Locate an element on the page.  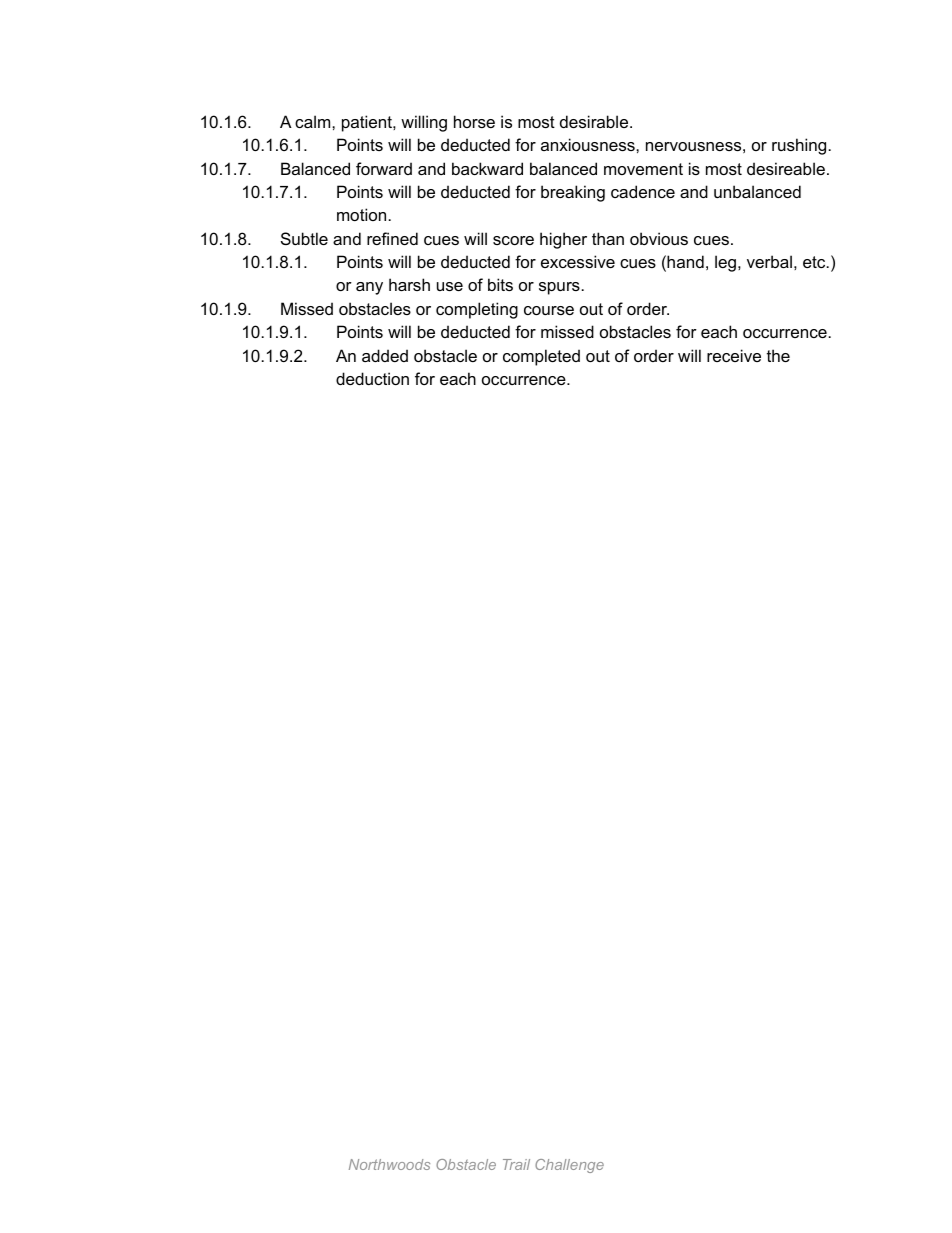
Trail is located at coordinates (516, 1164).
